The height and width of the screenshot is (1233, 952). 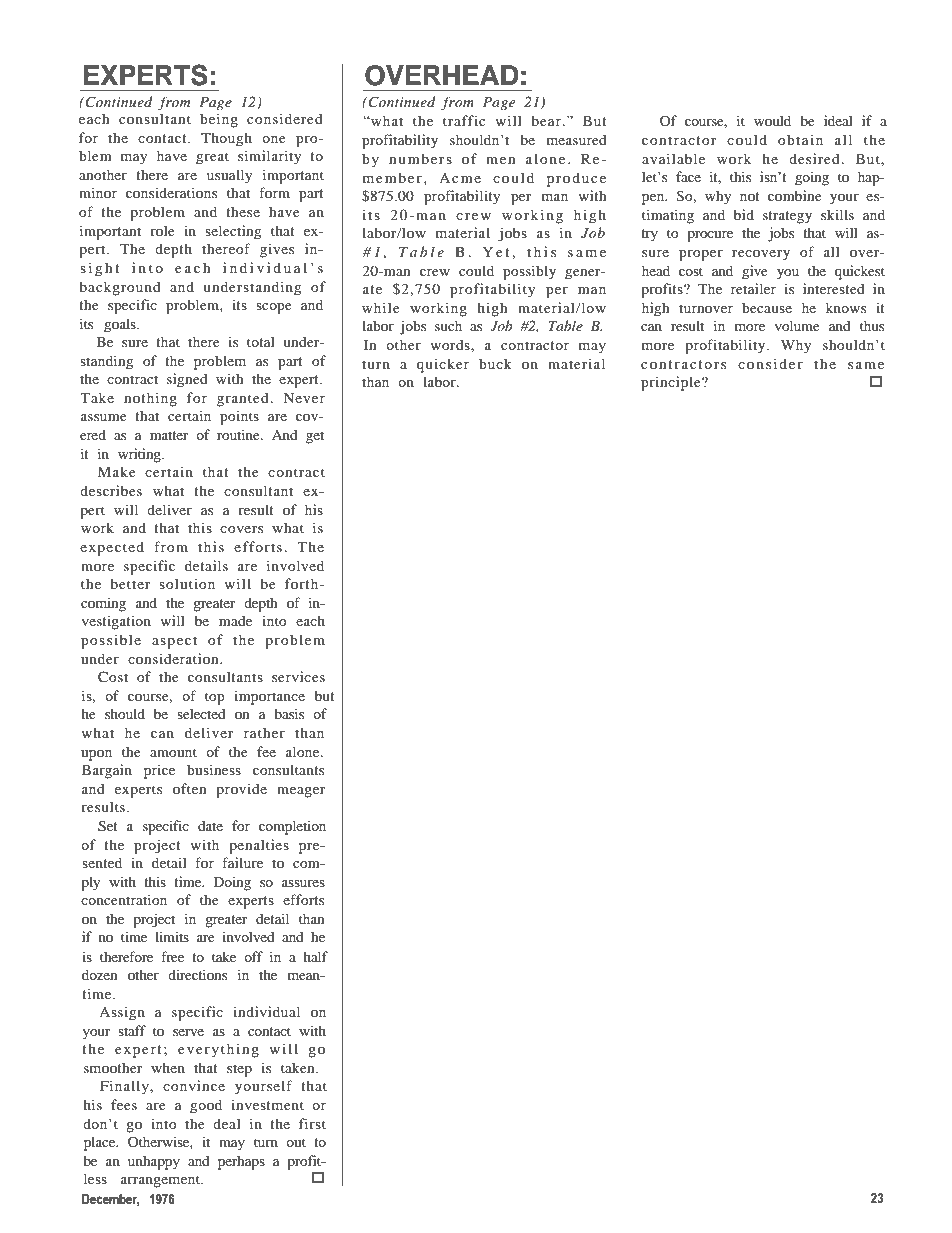 What do you see at coordinates (672, 383) in the screenshot?
I see `principle` at bounding box center [672, 383].
